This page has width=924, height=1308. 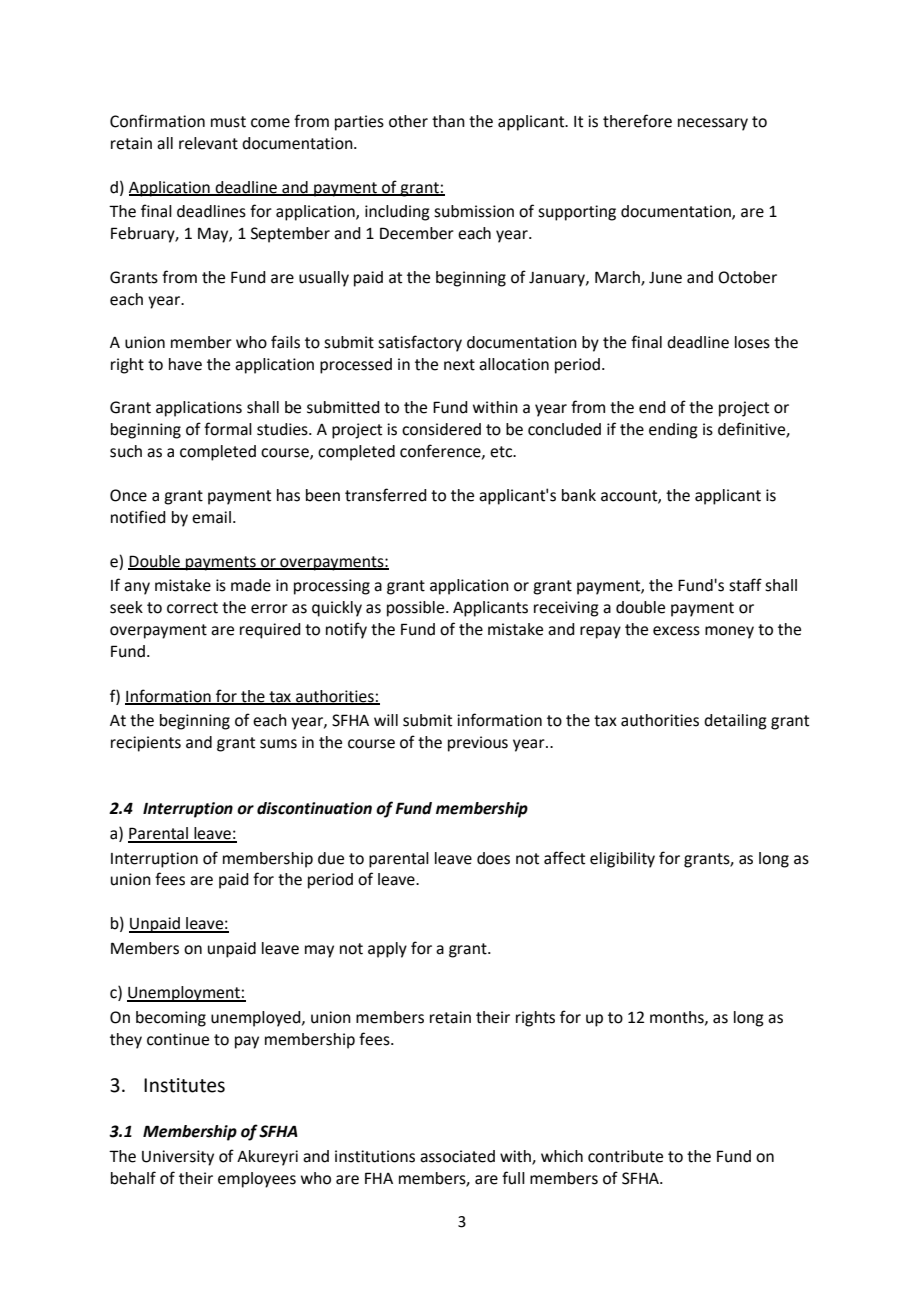 I want to click on Unemployment, so click(x=184, y=994).
